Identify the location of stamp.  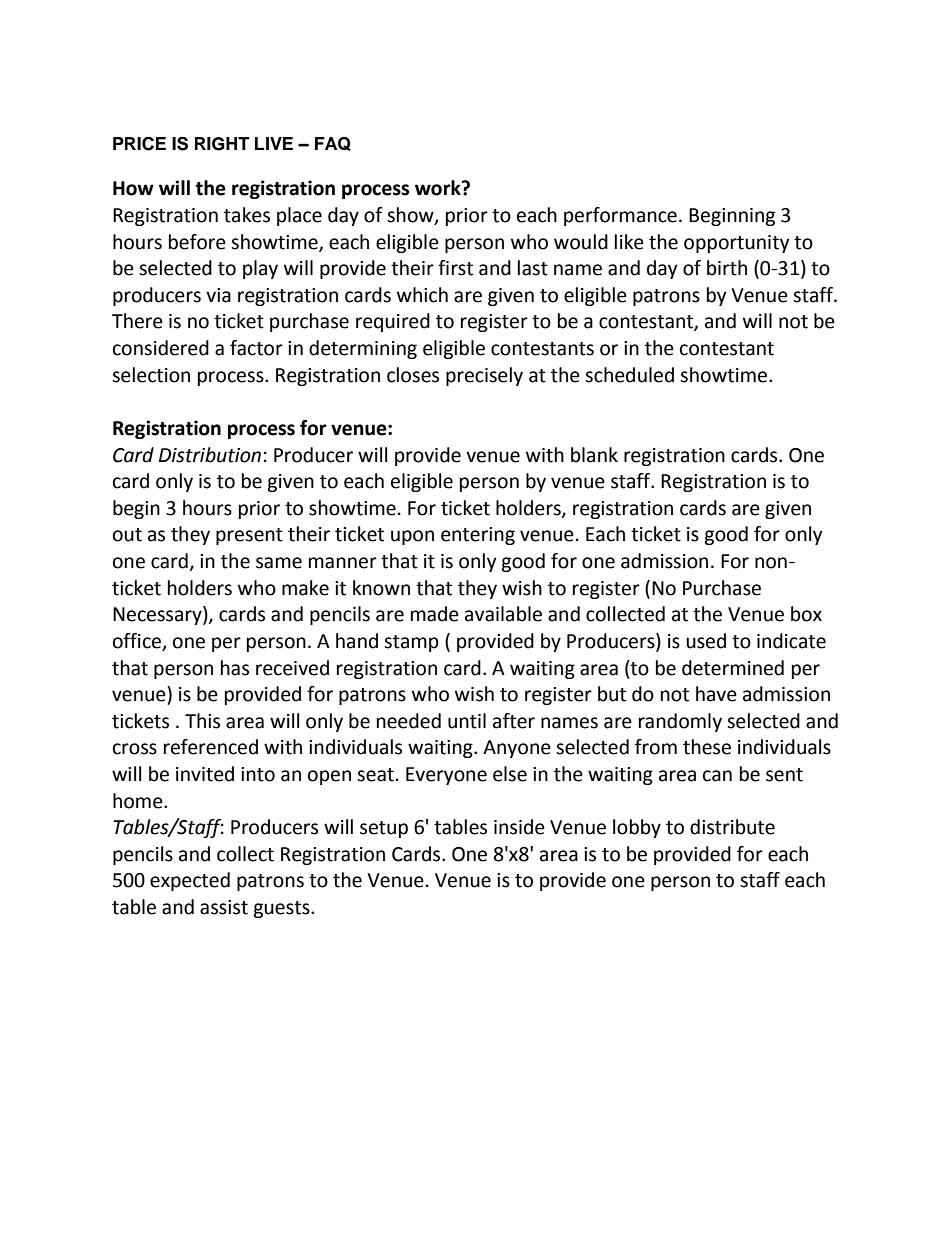
(411, 643).
